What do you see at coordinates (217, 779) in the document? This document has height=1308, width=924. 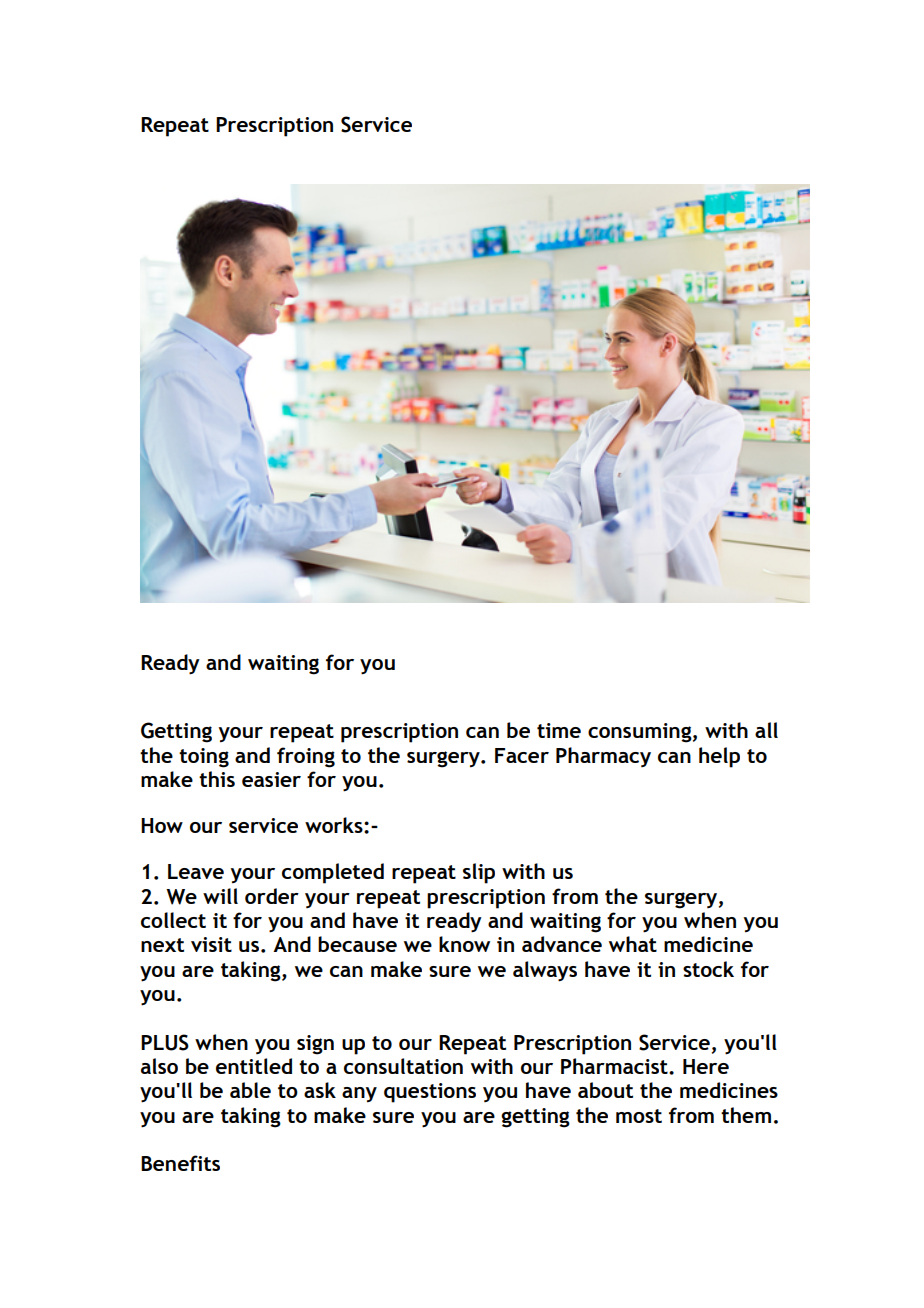 I see `this` at bounding box center [217, 779].
